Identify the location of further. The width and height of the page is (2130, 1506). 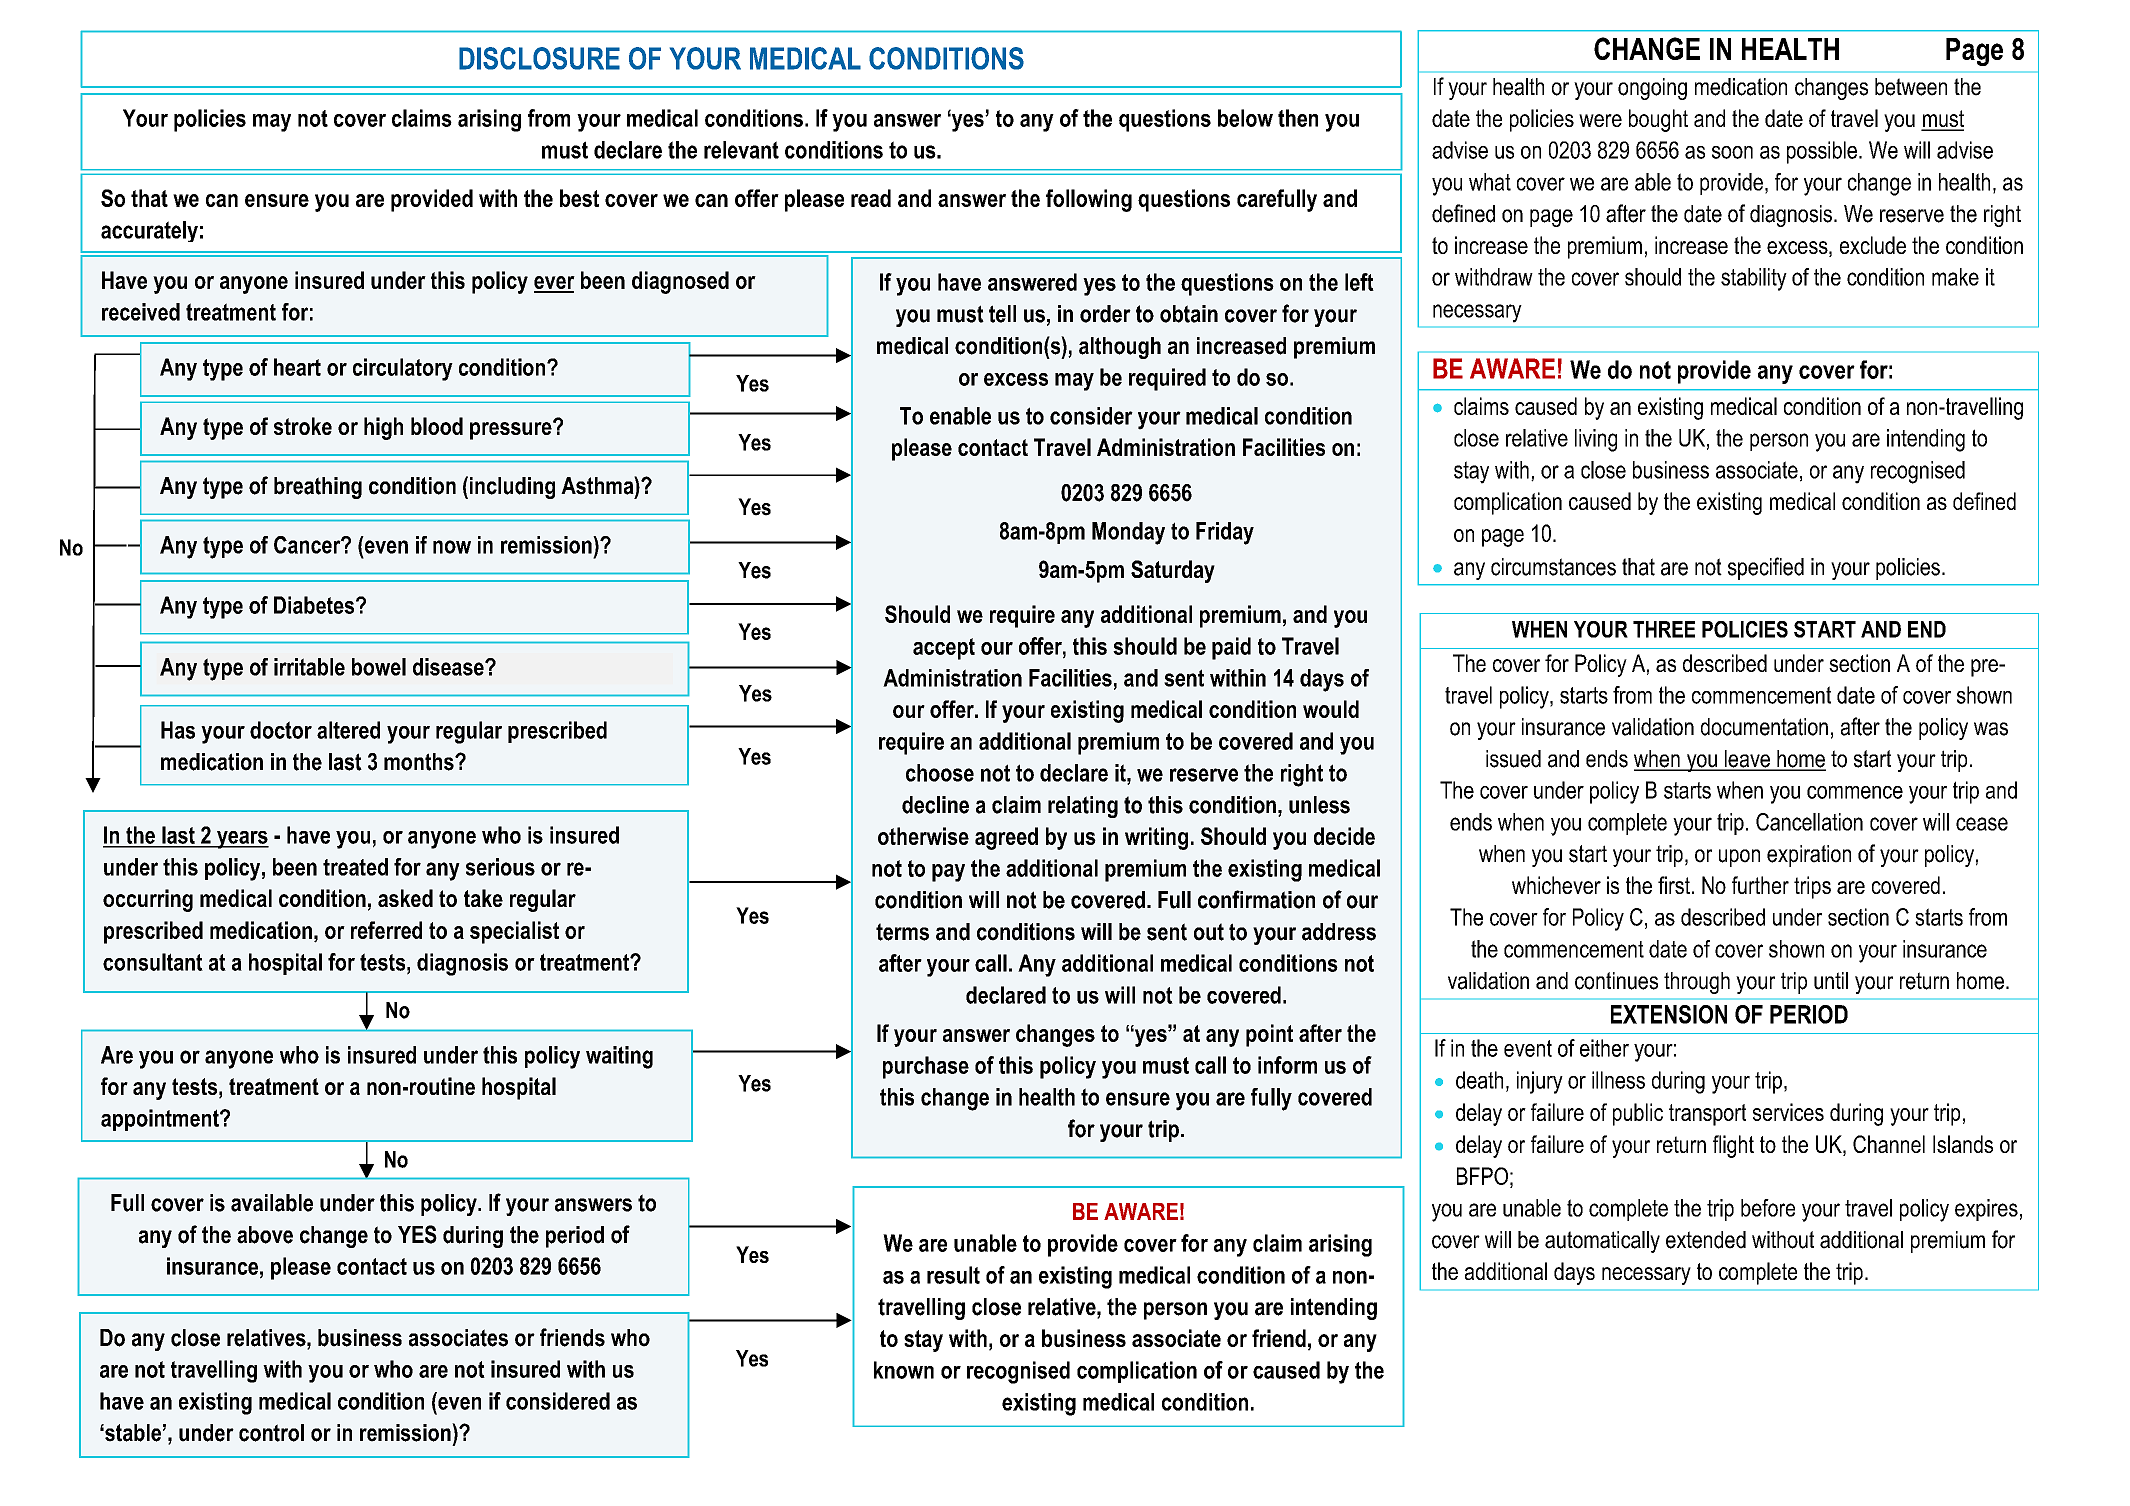
(1760, 885).
